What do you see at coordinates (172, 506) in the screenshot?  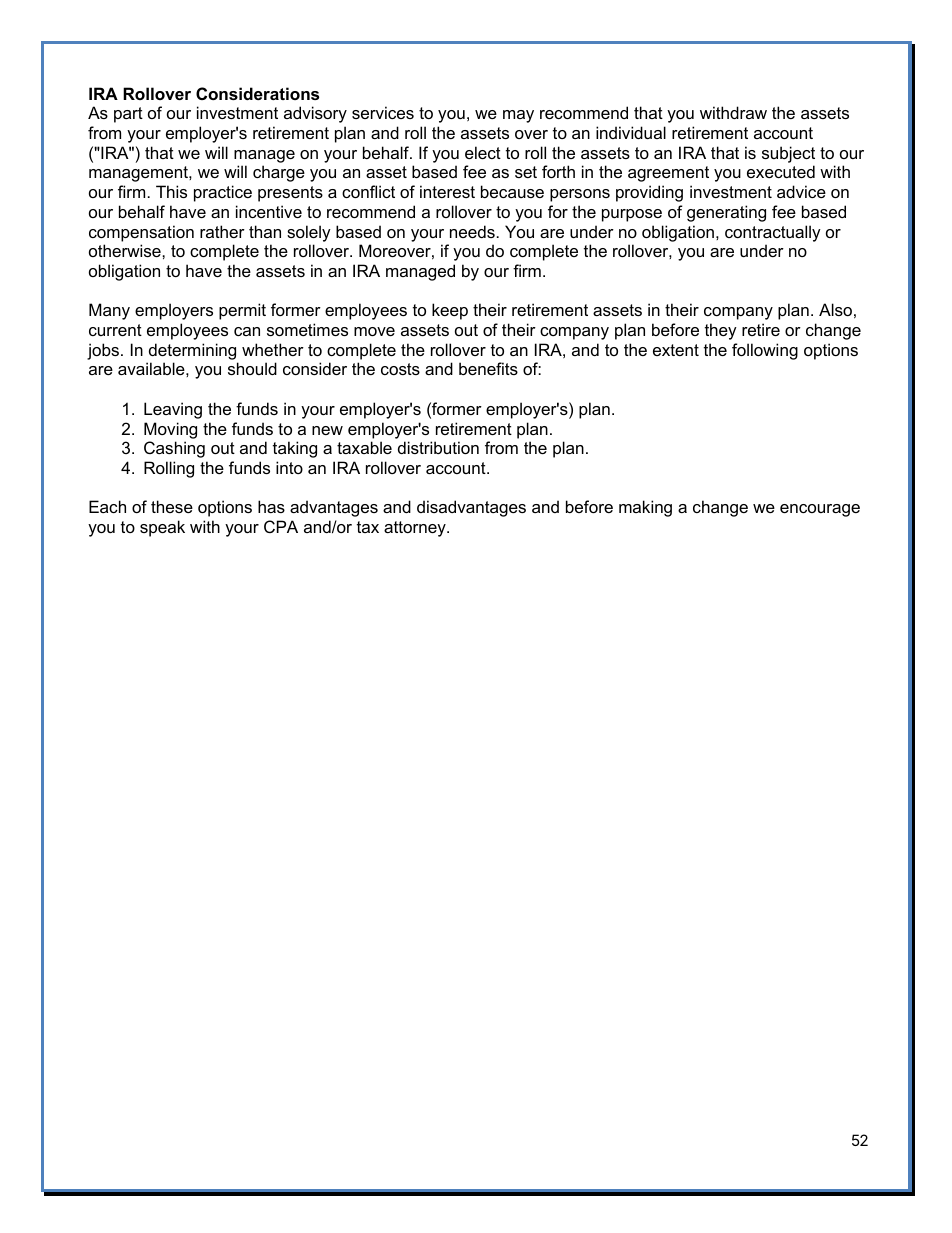 I see `these` at bounding box center [172, 506].
